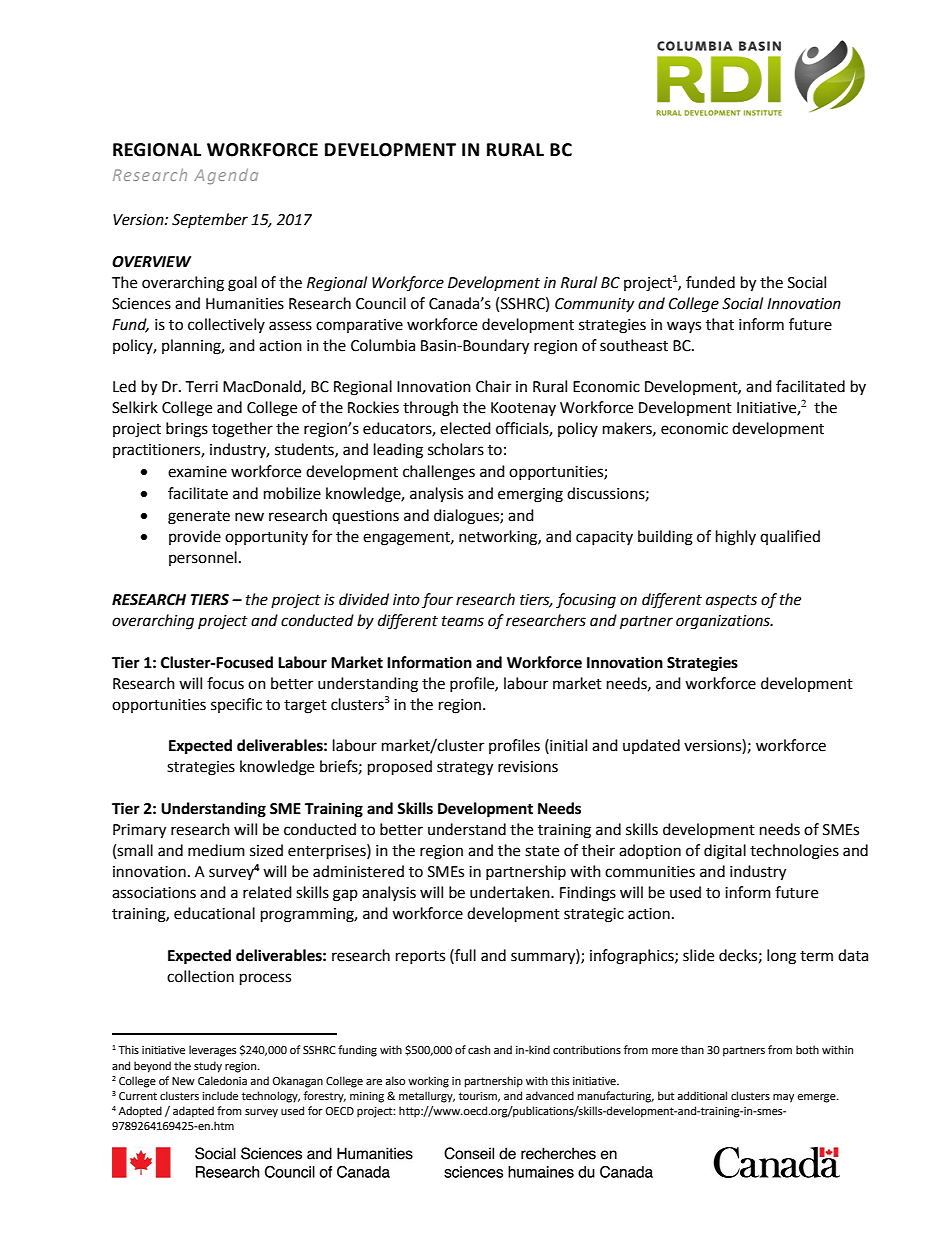 The image size is (952, 1233). I want to click on medium, so click(216, 850).
